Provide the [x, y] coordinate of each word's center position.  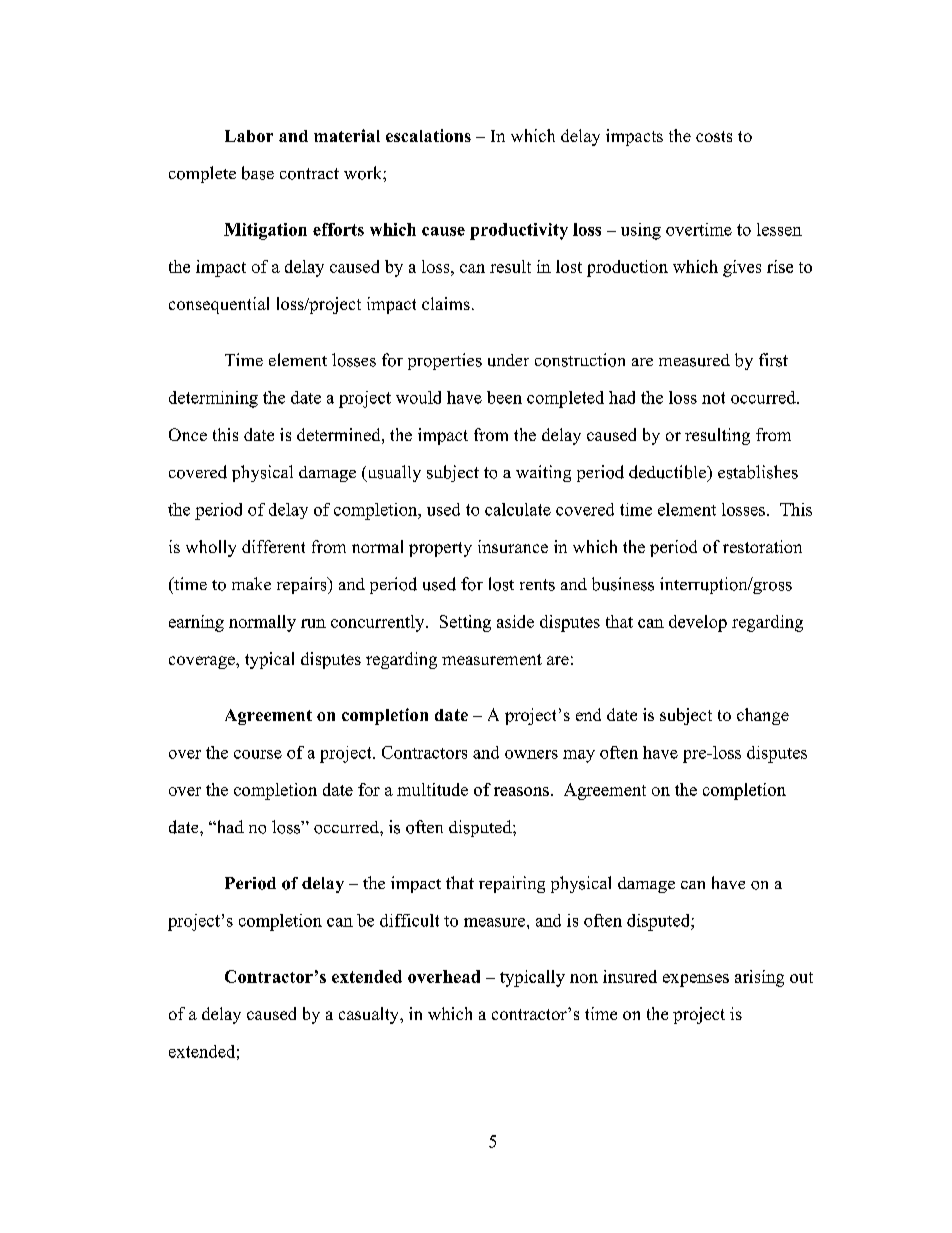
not [713, 398]
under [508, 360]
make [251, 583]
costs [714, 136]
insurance [513, 546]
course [258, 754]
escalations [428, 135]
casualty [370, 1015]
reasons [521, 791]
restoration [762, 546]
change [763, 716]
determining [213, 399]
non [584, 978]
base [258, 173]
